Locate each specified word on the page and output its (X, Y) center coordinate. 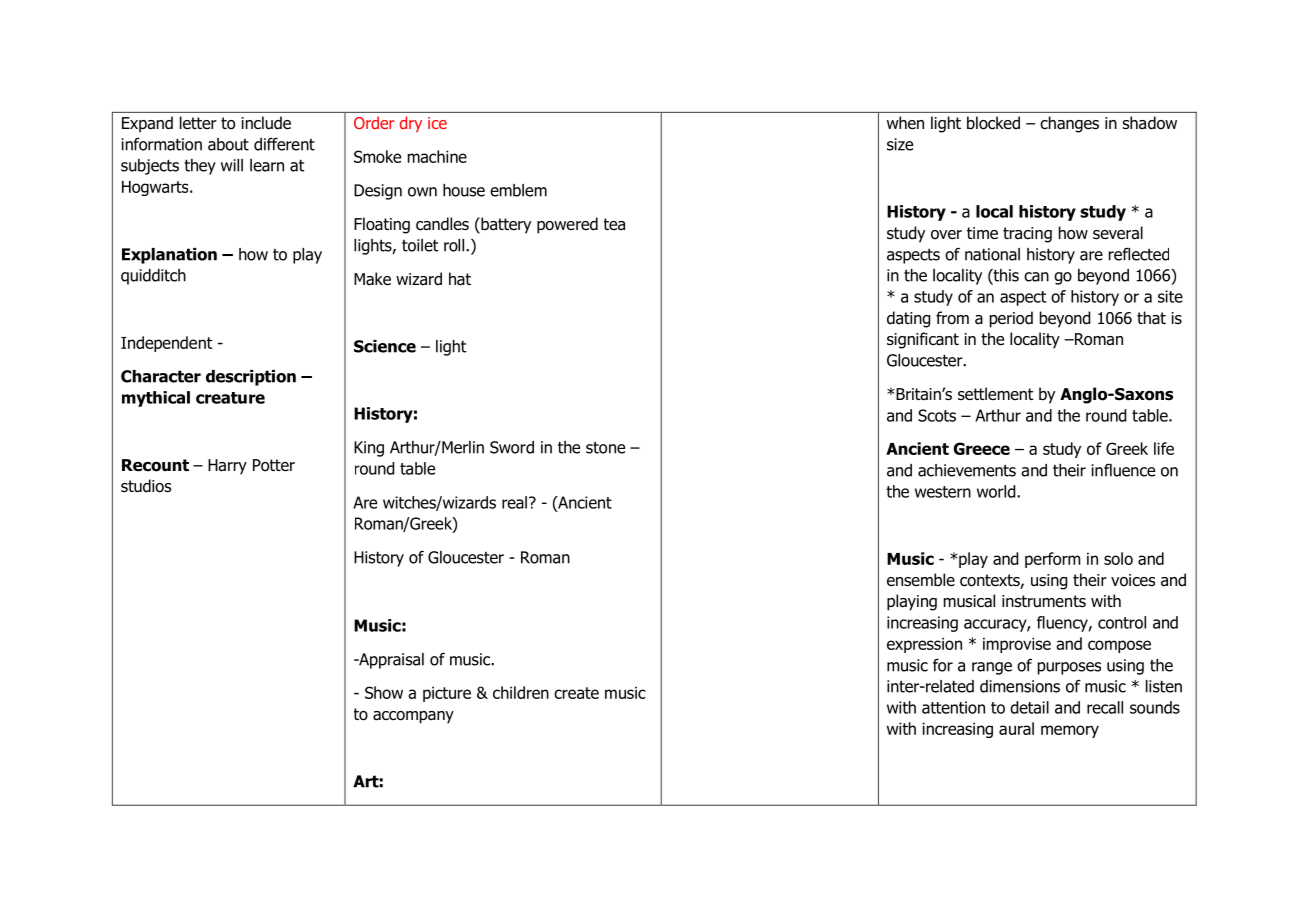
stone (605, 448)
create (576, 693)
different (284, 144)
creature (230, 398)
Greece (981, 448)
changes (1069, 124)
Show (384, 692)
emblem (518, 190)
